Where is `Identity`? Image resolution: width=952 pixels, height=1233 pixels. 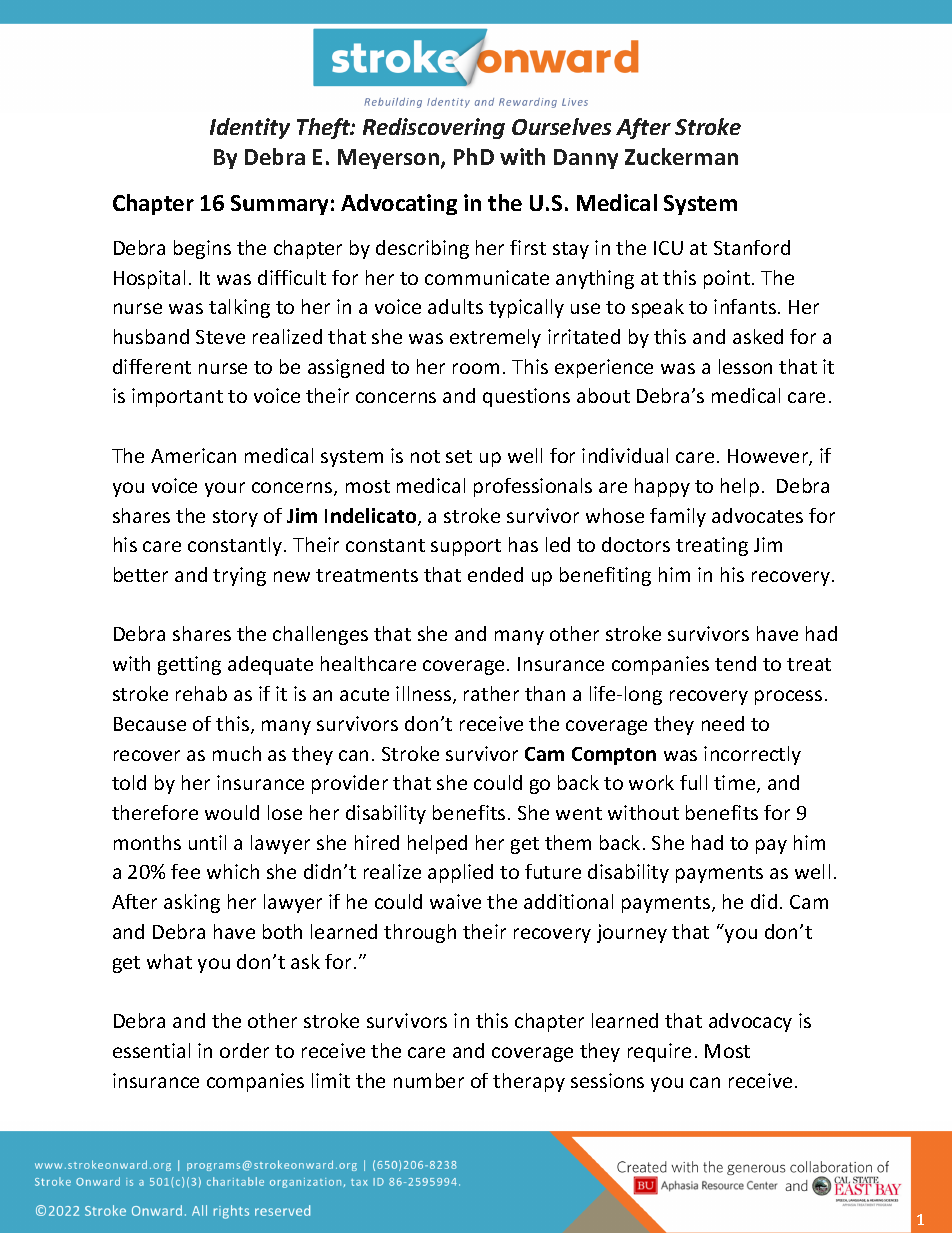
Identity is located at coordinates (250, 128).
